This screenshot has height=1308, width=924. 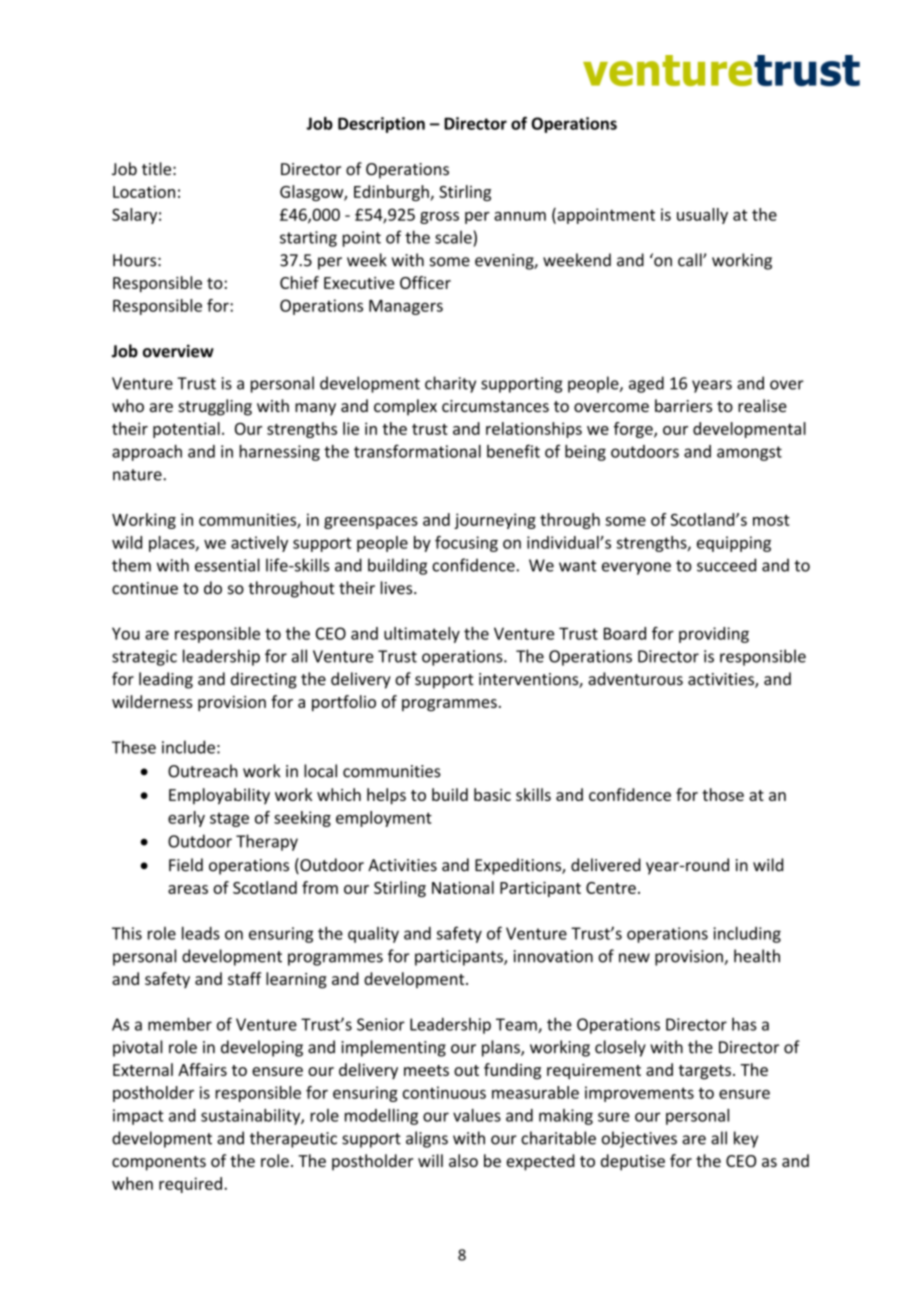 What do you see at coordinates (392, 193) in the screenshot?
I see `Edinburgh` at bounding box center [392, 193].
